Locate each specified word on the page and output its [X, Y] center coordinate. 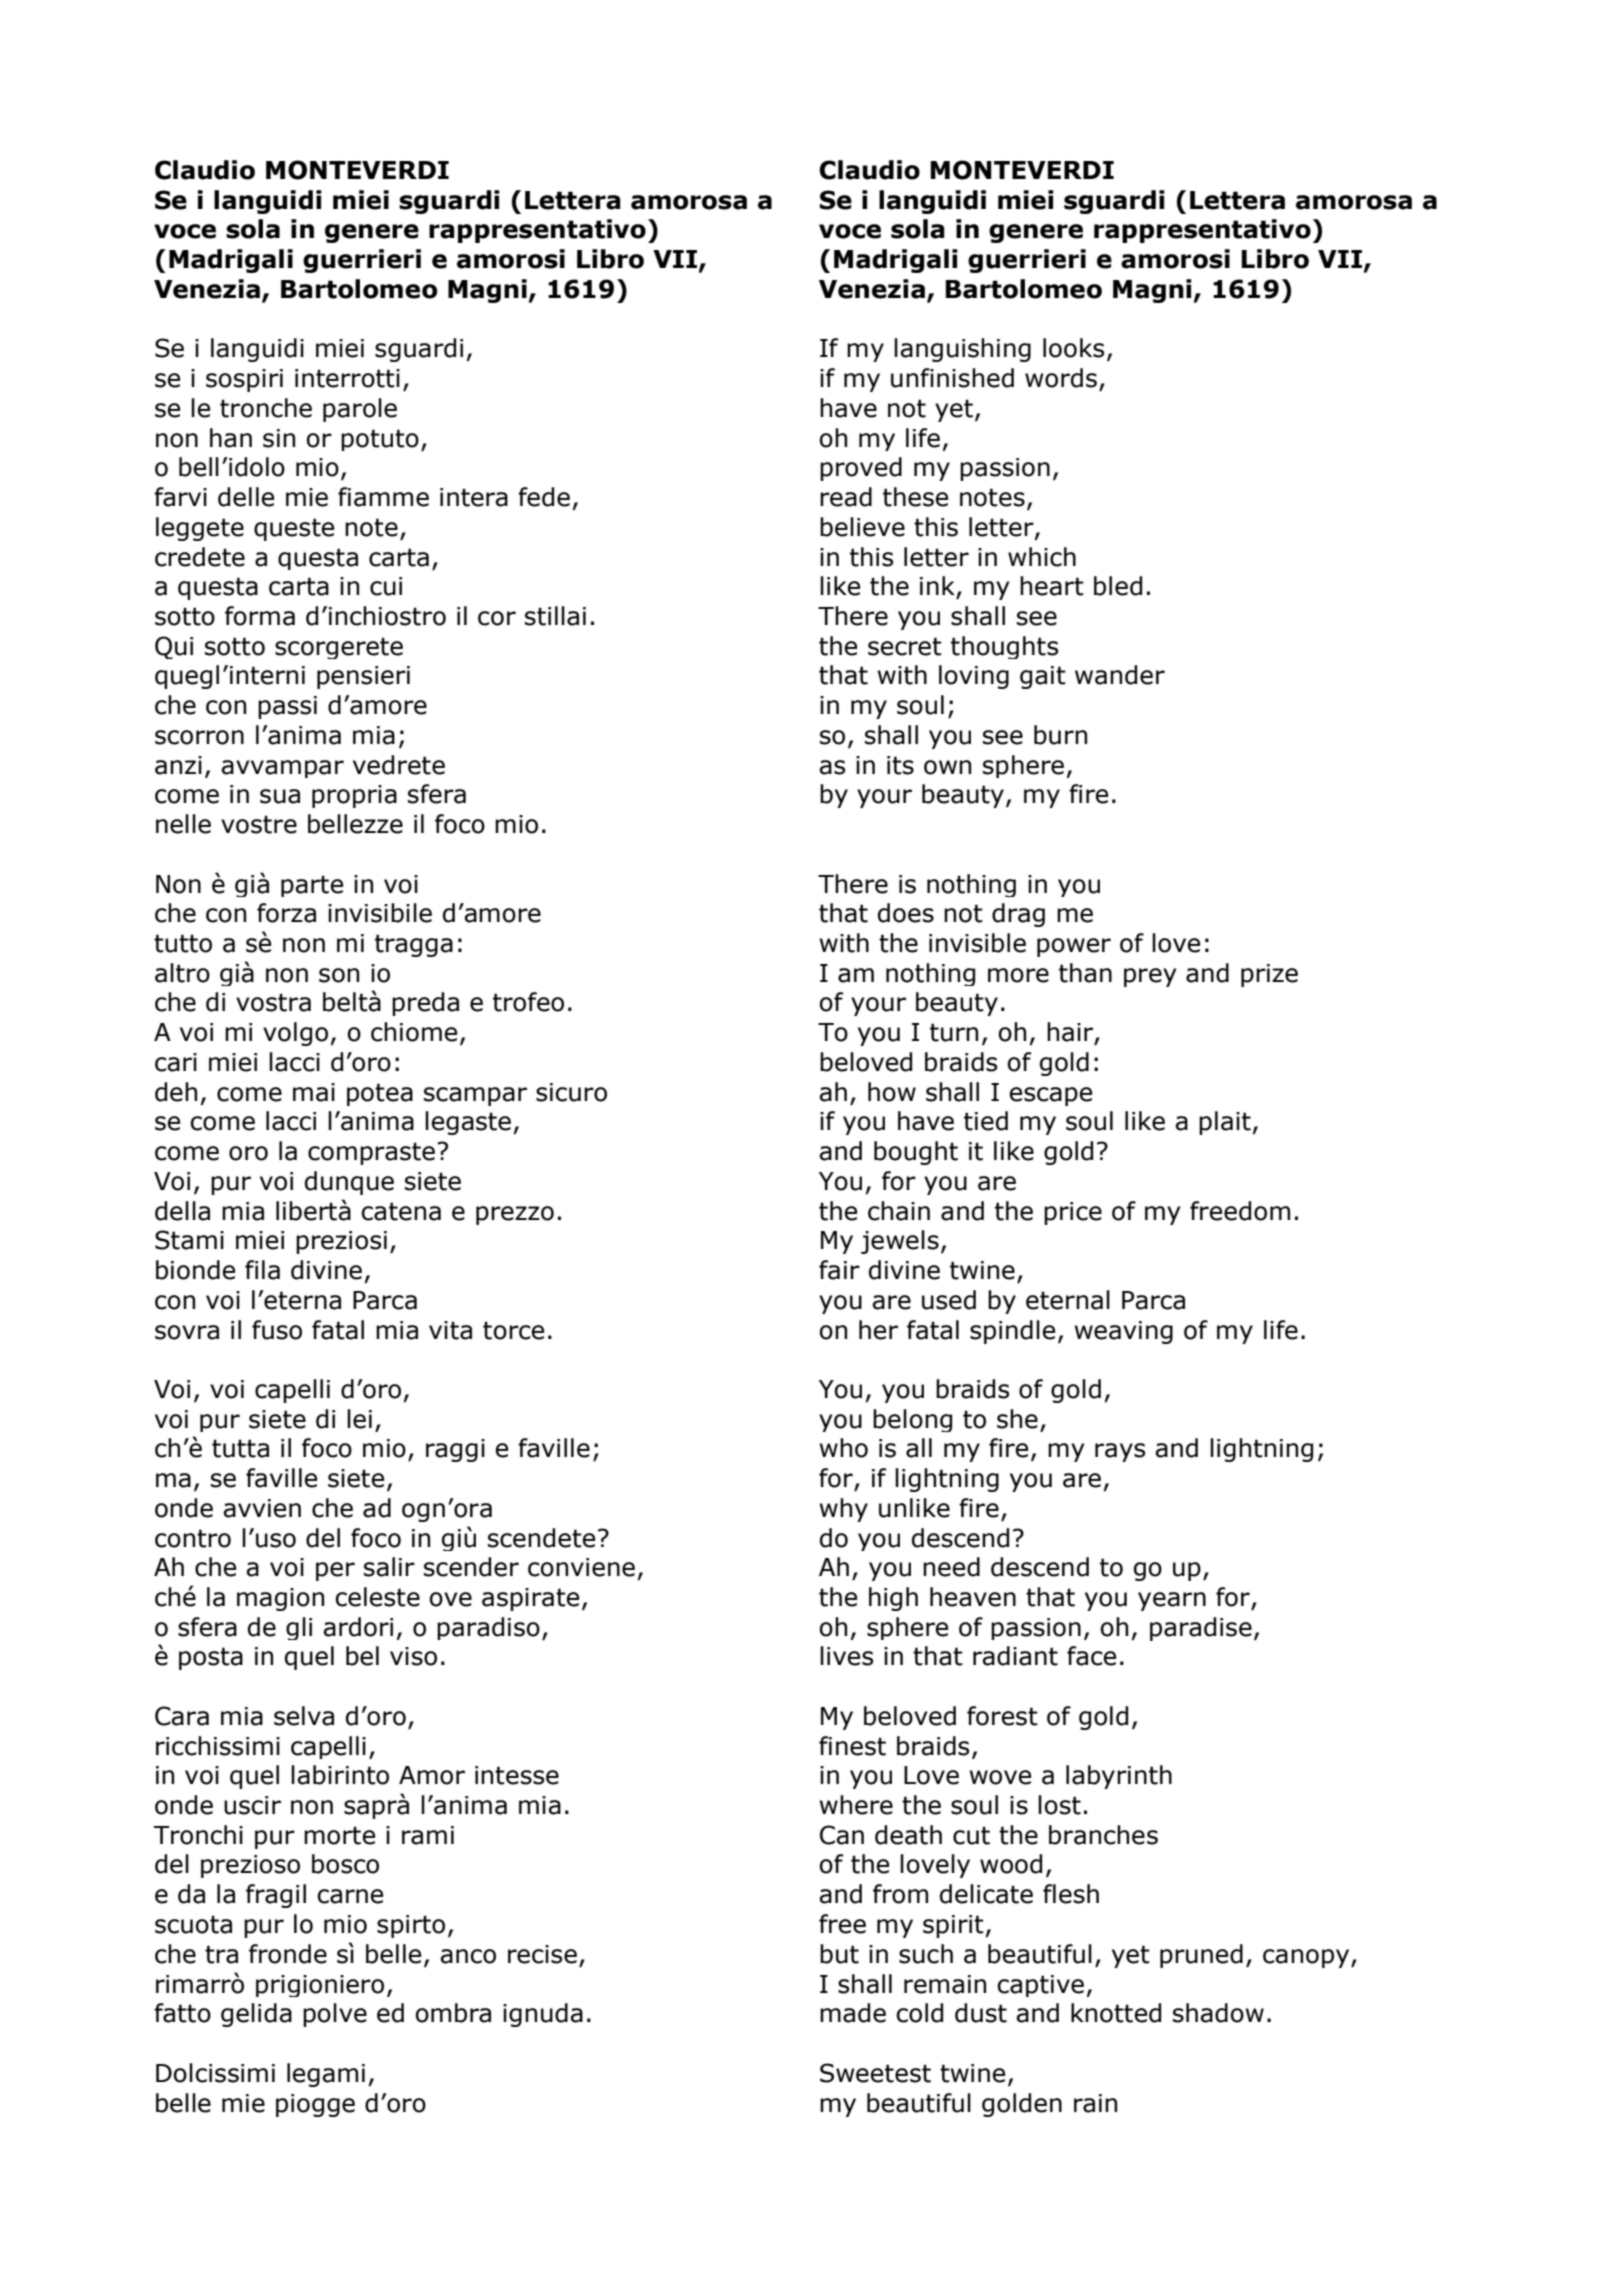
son [339, 975]
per [335, 1571]
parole [360, 410]
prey [1150, 977]
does [906, 913]
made [853, 2013]
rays [1120, 1452]
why [843, 1510]
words [1061, 378]
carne [350, 1896]
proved [861, 469]
